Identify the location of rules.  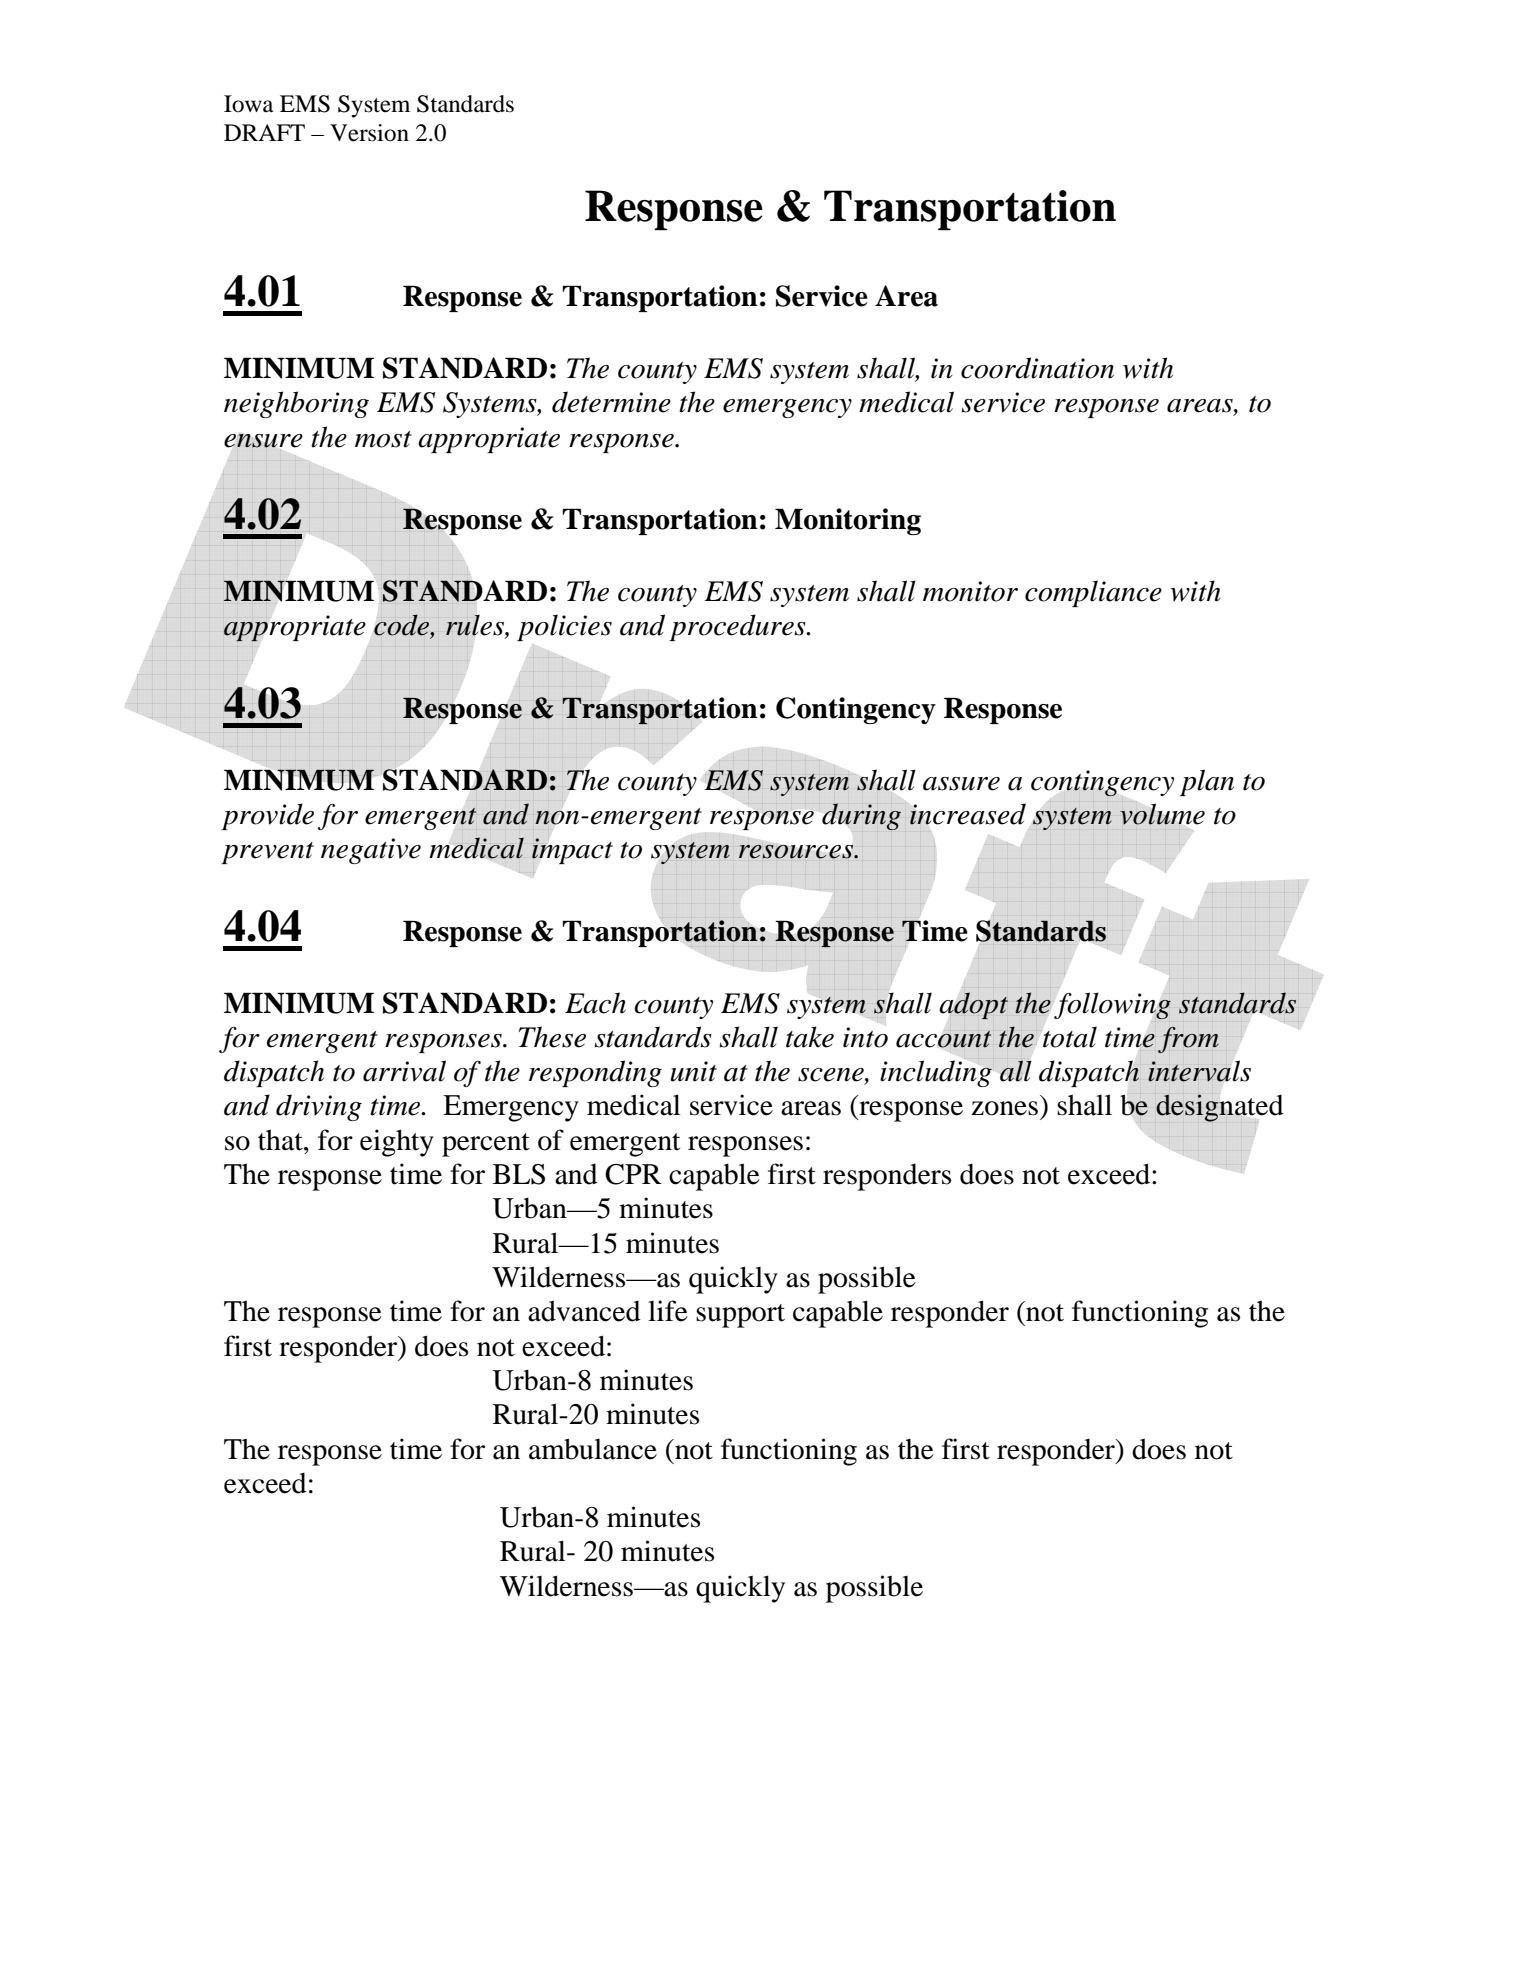
(476, 626).
